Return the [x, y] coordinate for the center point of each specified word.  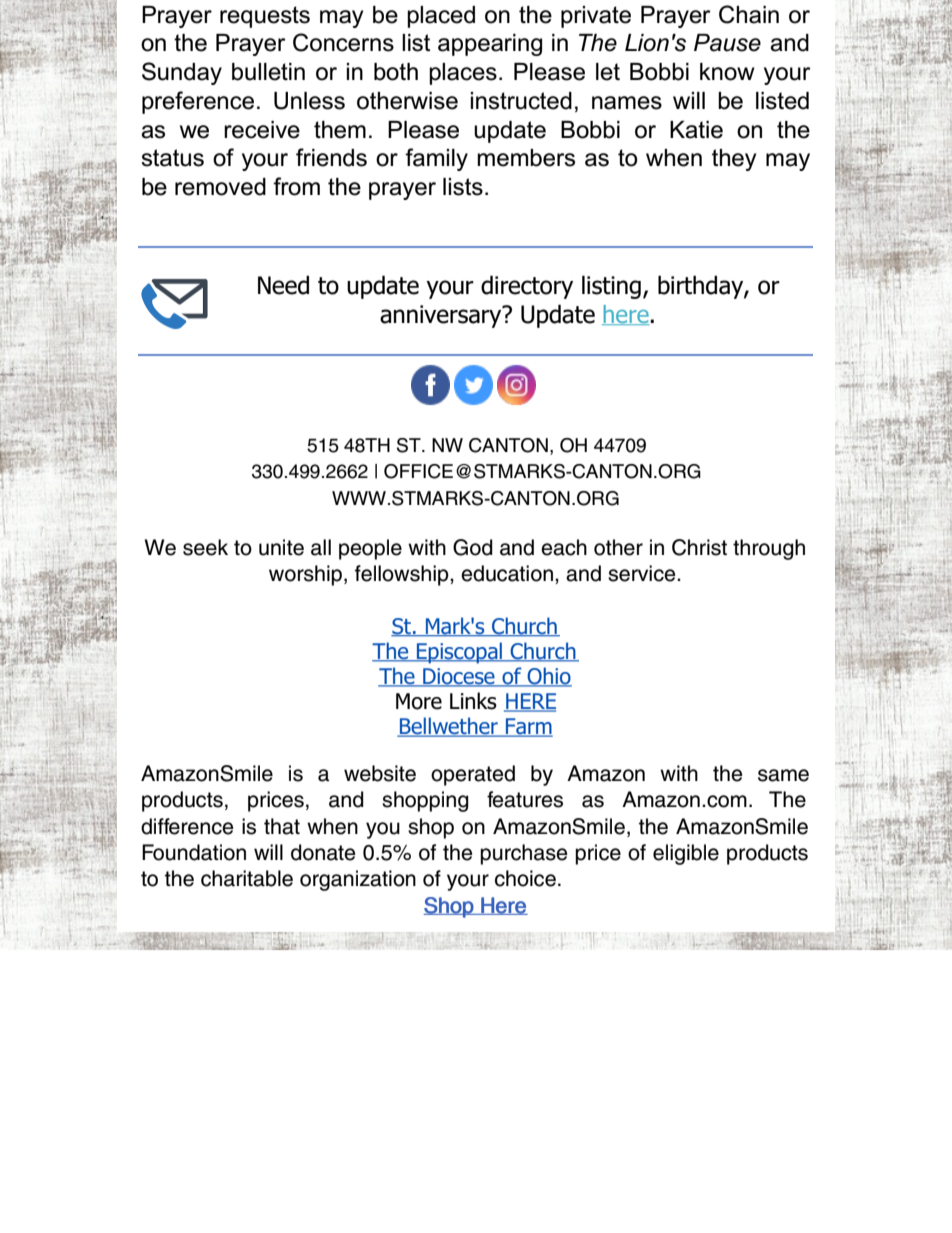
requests [265, 17]
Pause [727, 43]
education [507, 573]
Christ [699, 547]
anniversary [442, 316]
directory [527, 287]
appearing [490, 45]
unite [281, 547]
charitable [247, 878]
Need [283, 285]
